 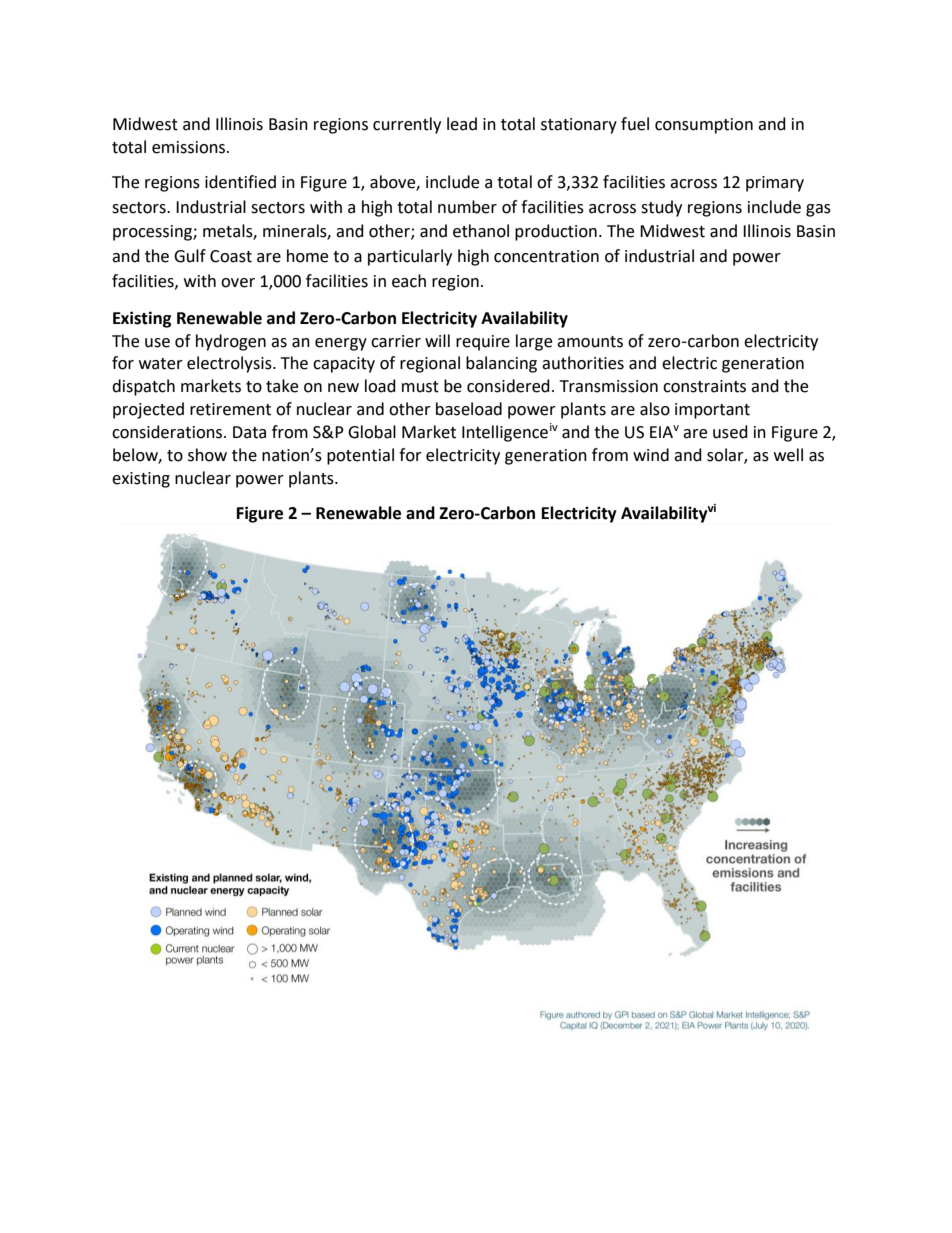 What do you see at coordinates (409, 281) in the screenshot?
I see `each` at bounding box center [409, 281].
